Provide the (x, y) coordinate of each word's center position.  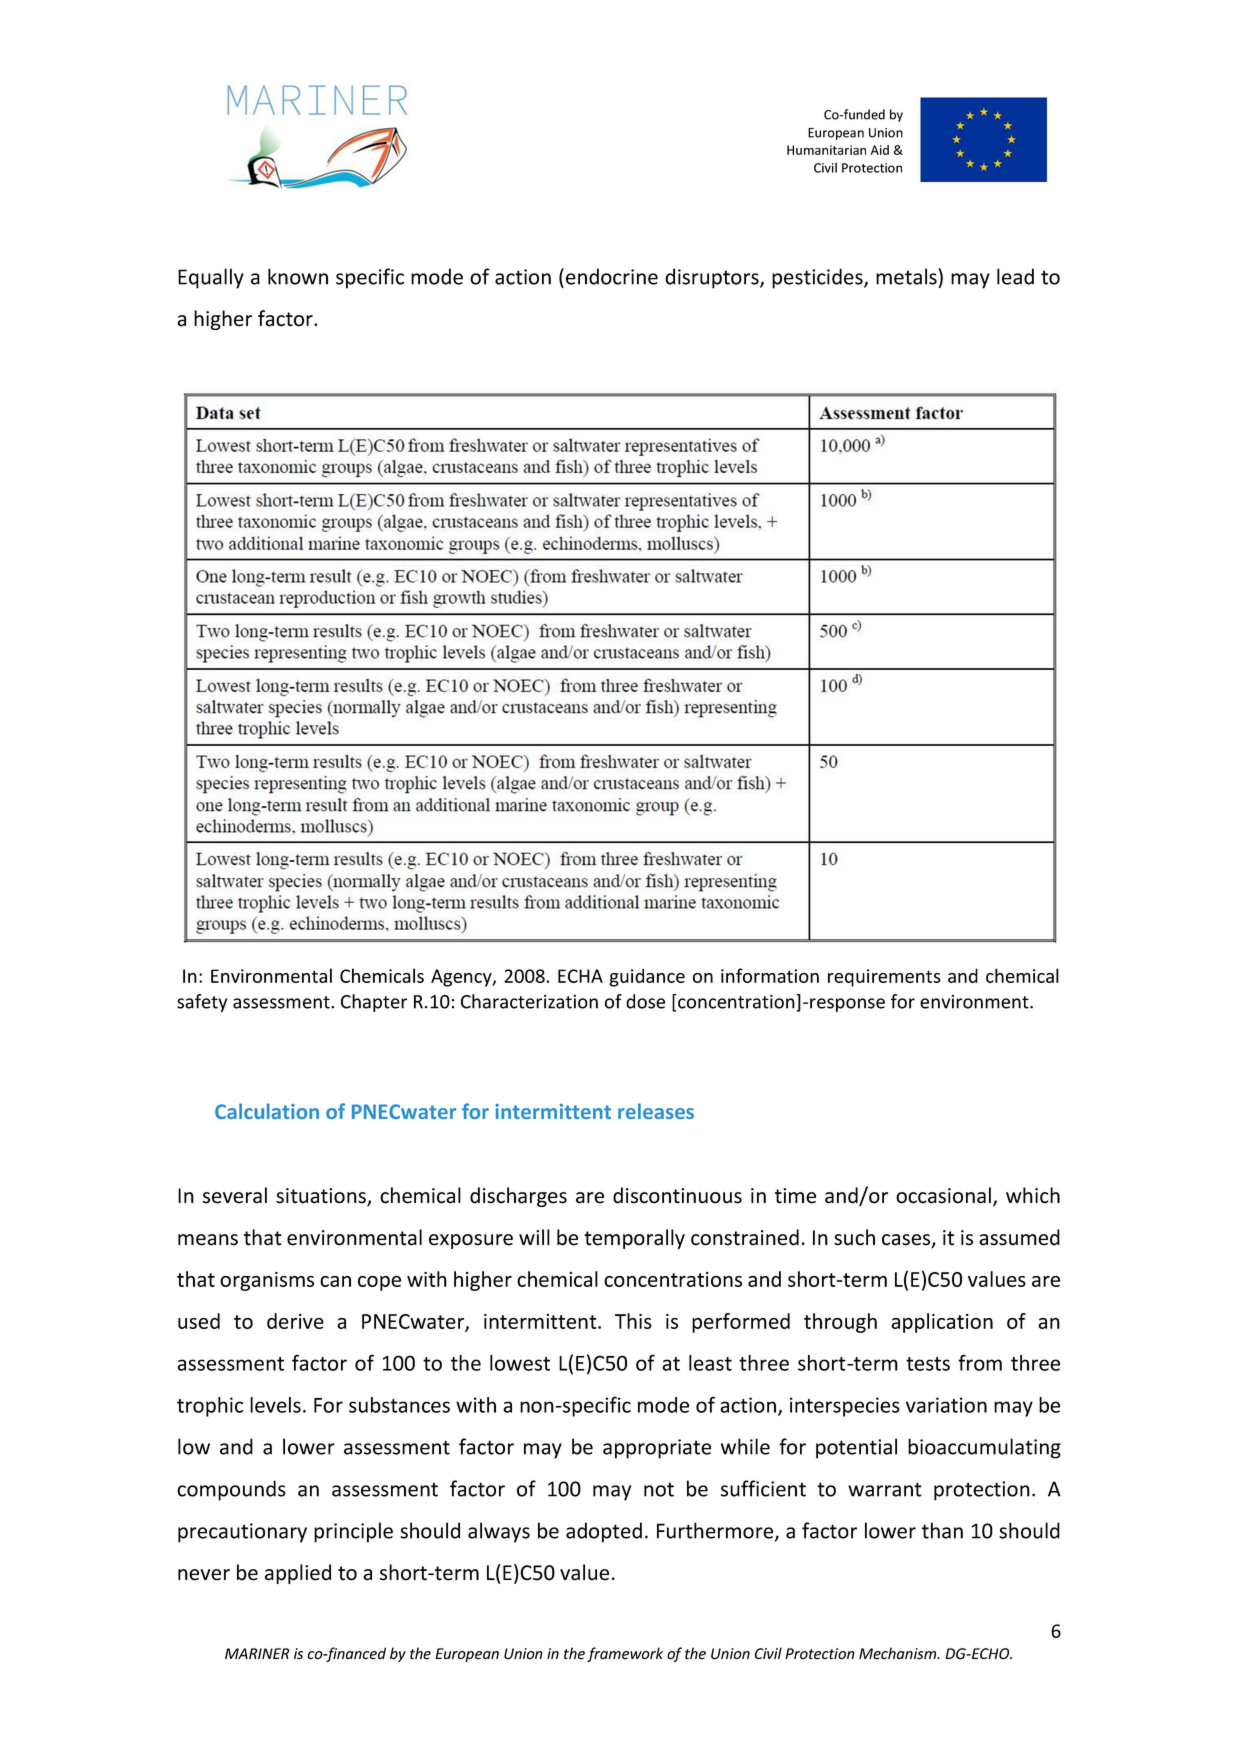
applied (298, 1574)
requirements (884, 978)
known (298, 276)
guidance (647, 977)
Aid (880, 150)
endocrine (612, 276)
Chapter (374, 1003)
